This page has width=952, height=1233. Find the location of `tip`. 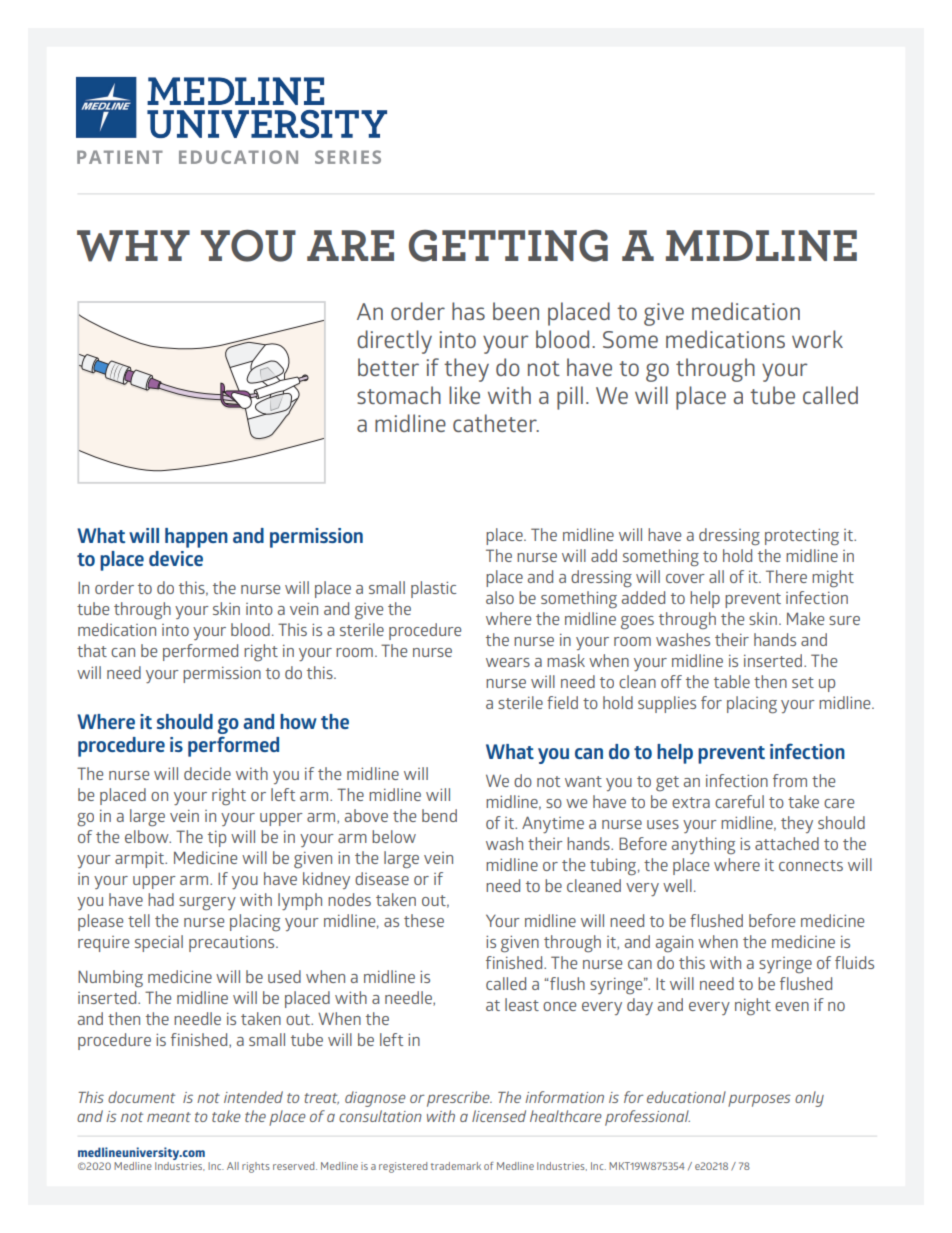

tip is located at coordinates (217, 839).
